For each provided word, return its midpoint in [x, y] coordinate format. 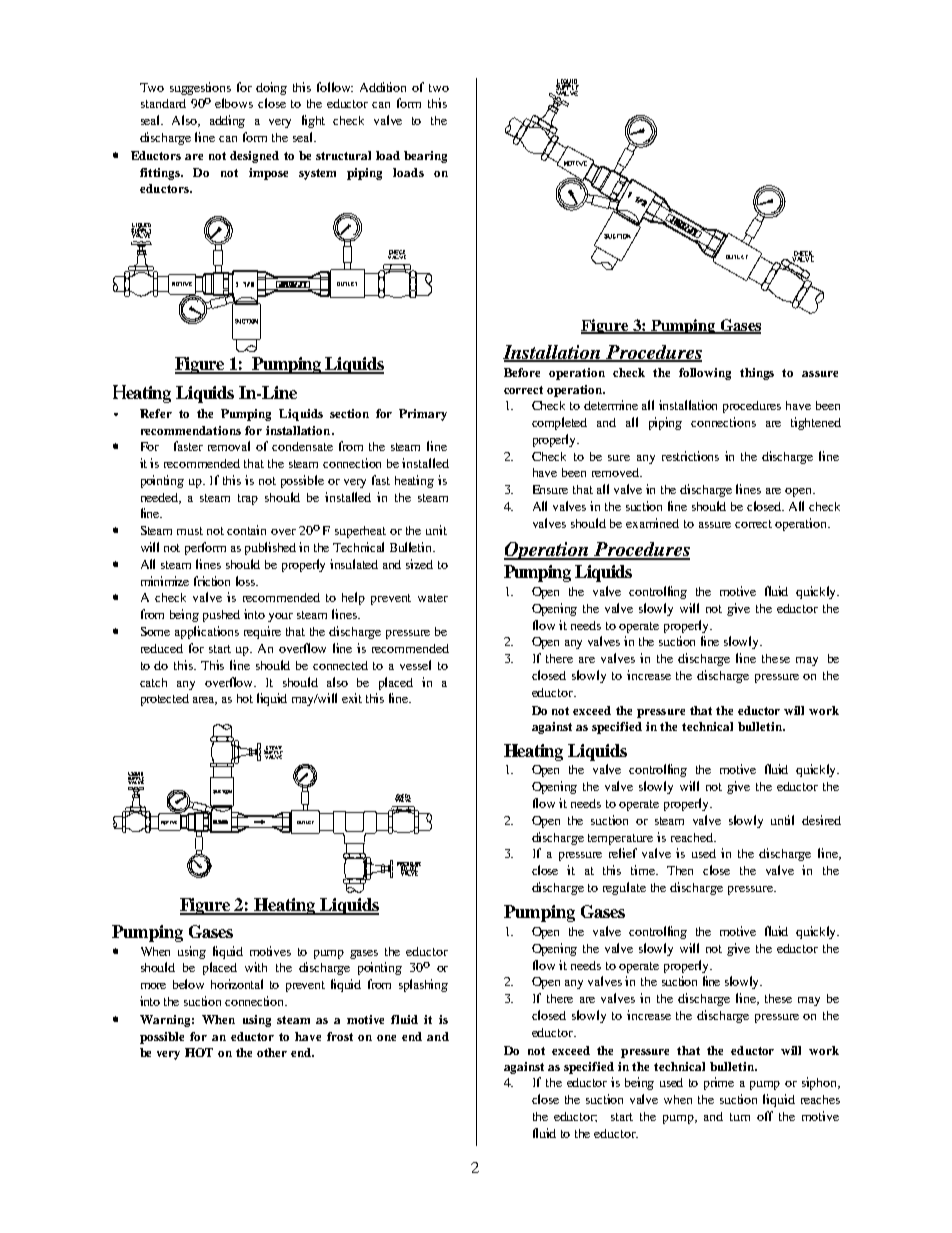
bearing [425, 157]
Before [522, 372]
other [272, 1052]
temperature [620, 839]
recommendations [191, 430]
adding [227, 121]
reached [693, 837]
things [757, 374]
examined [652, 523]
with [256, 967]
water [433, 598]
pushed [221, 616]
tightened [816, 423]
